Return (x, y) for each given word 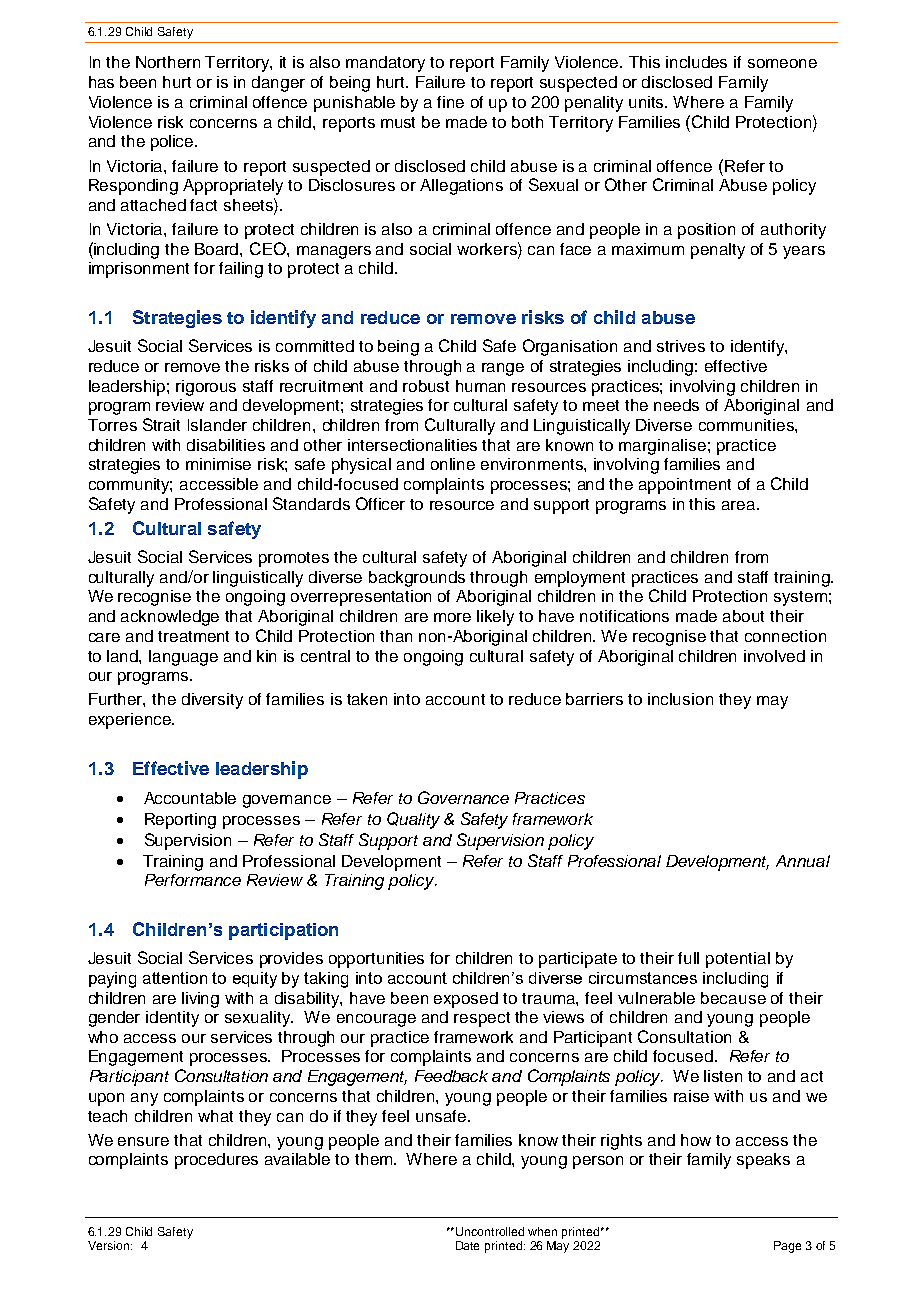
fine (450, 102)
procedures (216, 1161)
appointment (685, 486)
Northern (168, 62)
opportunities (376, 960)
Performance (193, 880)
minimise (218, 464)
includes (696, 62)
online (453, 464)
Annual (803, 861)
